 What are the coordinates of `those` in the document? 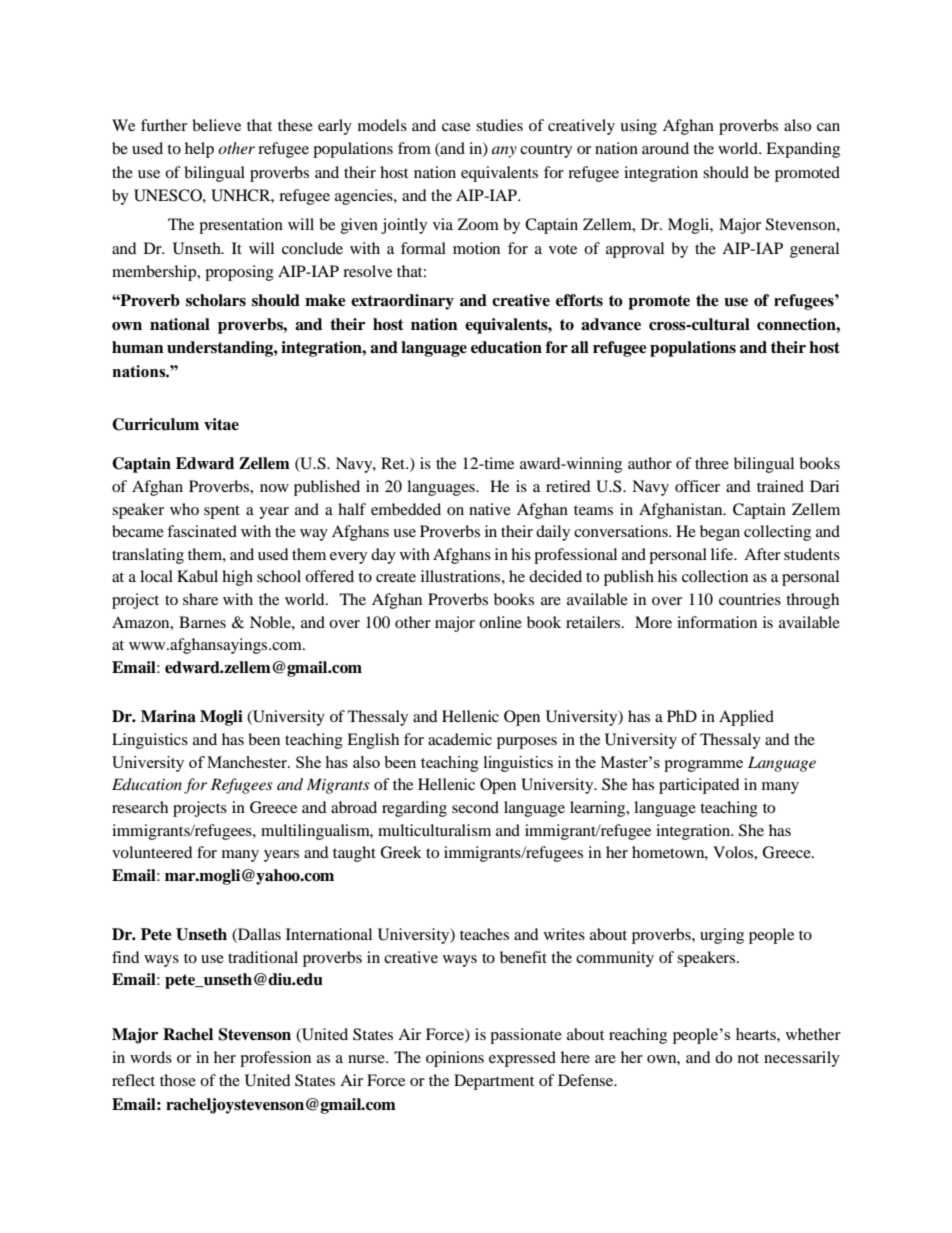 It's located at (178, 1080).
